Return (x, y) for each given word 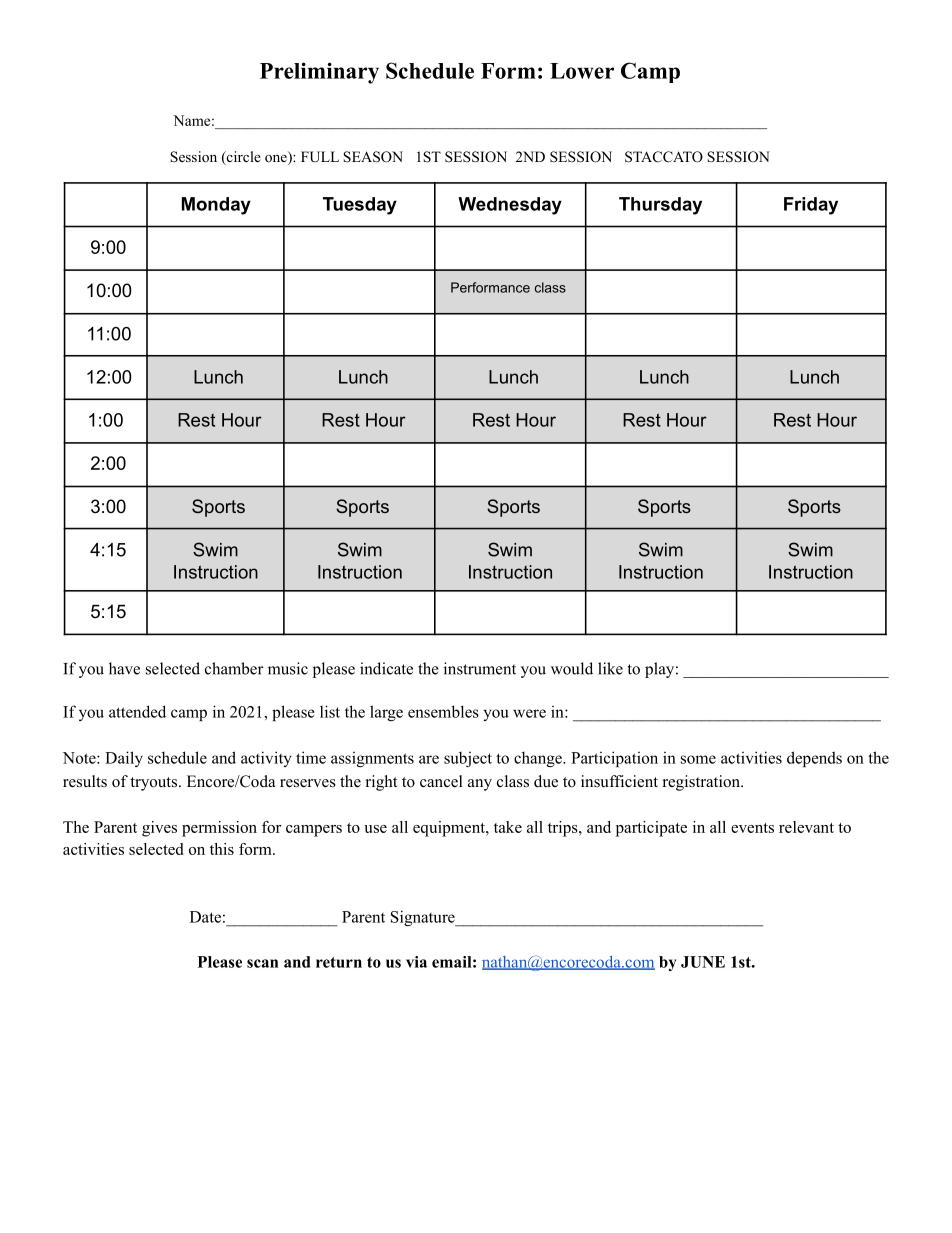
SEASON (373, 157)
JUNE (703, 962)
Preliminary (319, 73)
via (416, 962)
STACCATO (664, 157)
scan (262, 963)
